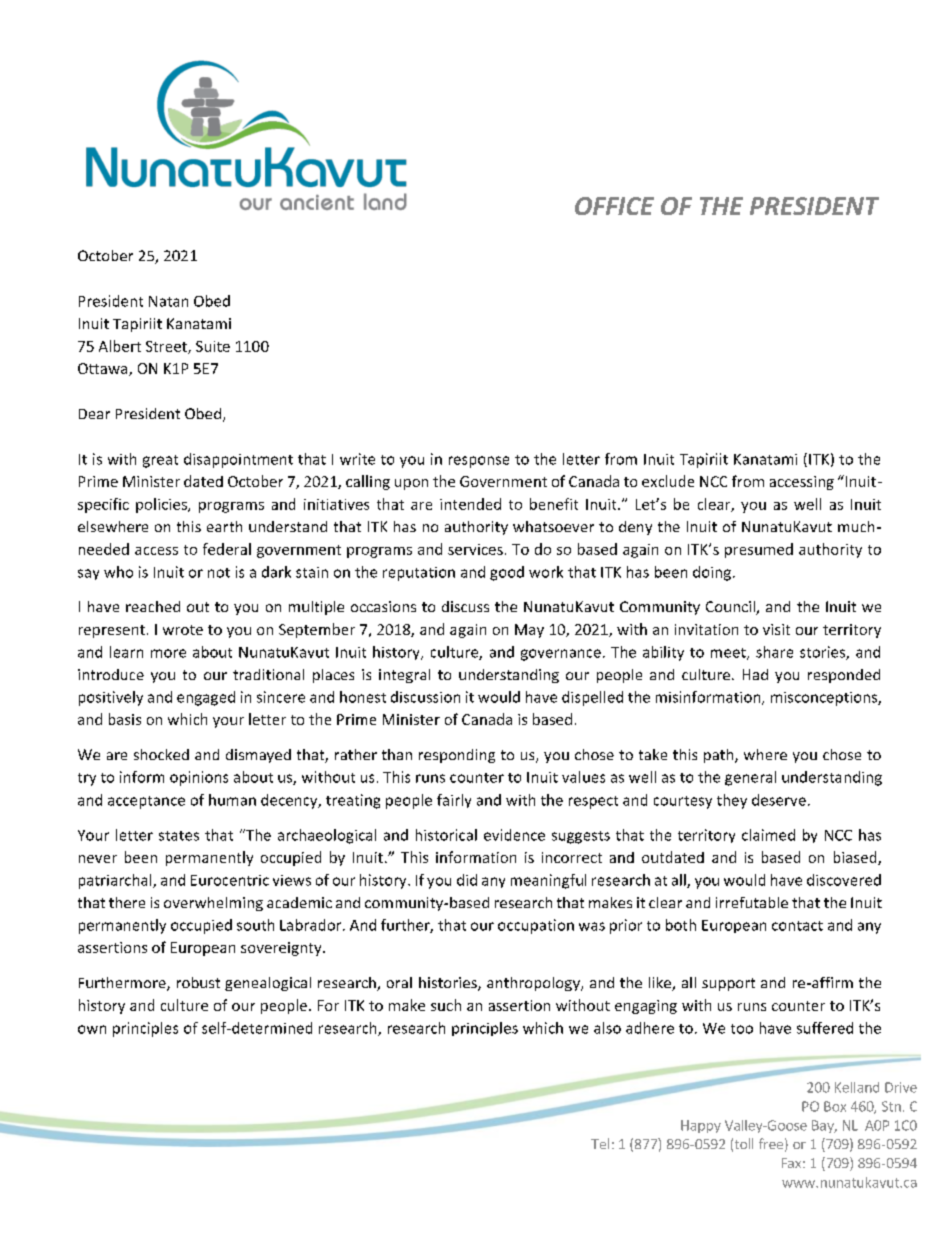 The height and width of the screenshot is (1233, 952). What do you see at coordinates (92, 1029) in the screenshot?
I see `own` at bounding box center [92, 1029].
